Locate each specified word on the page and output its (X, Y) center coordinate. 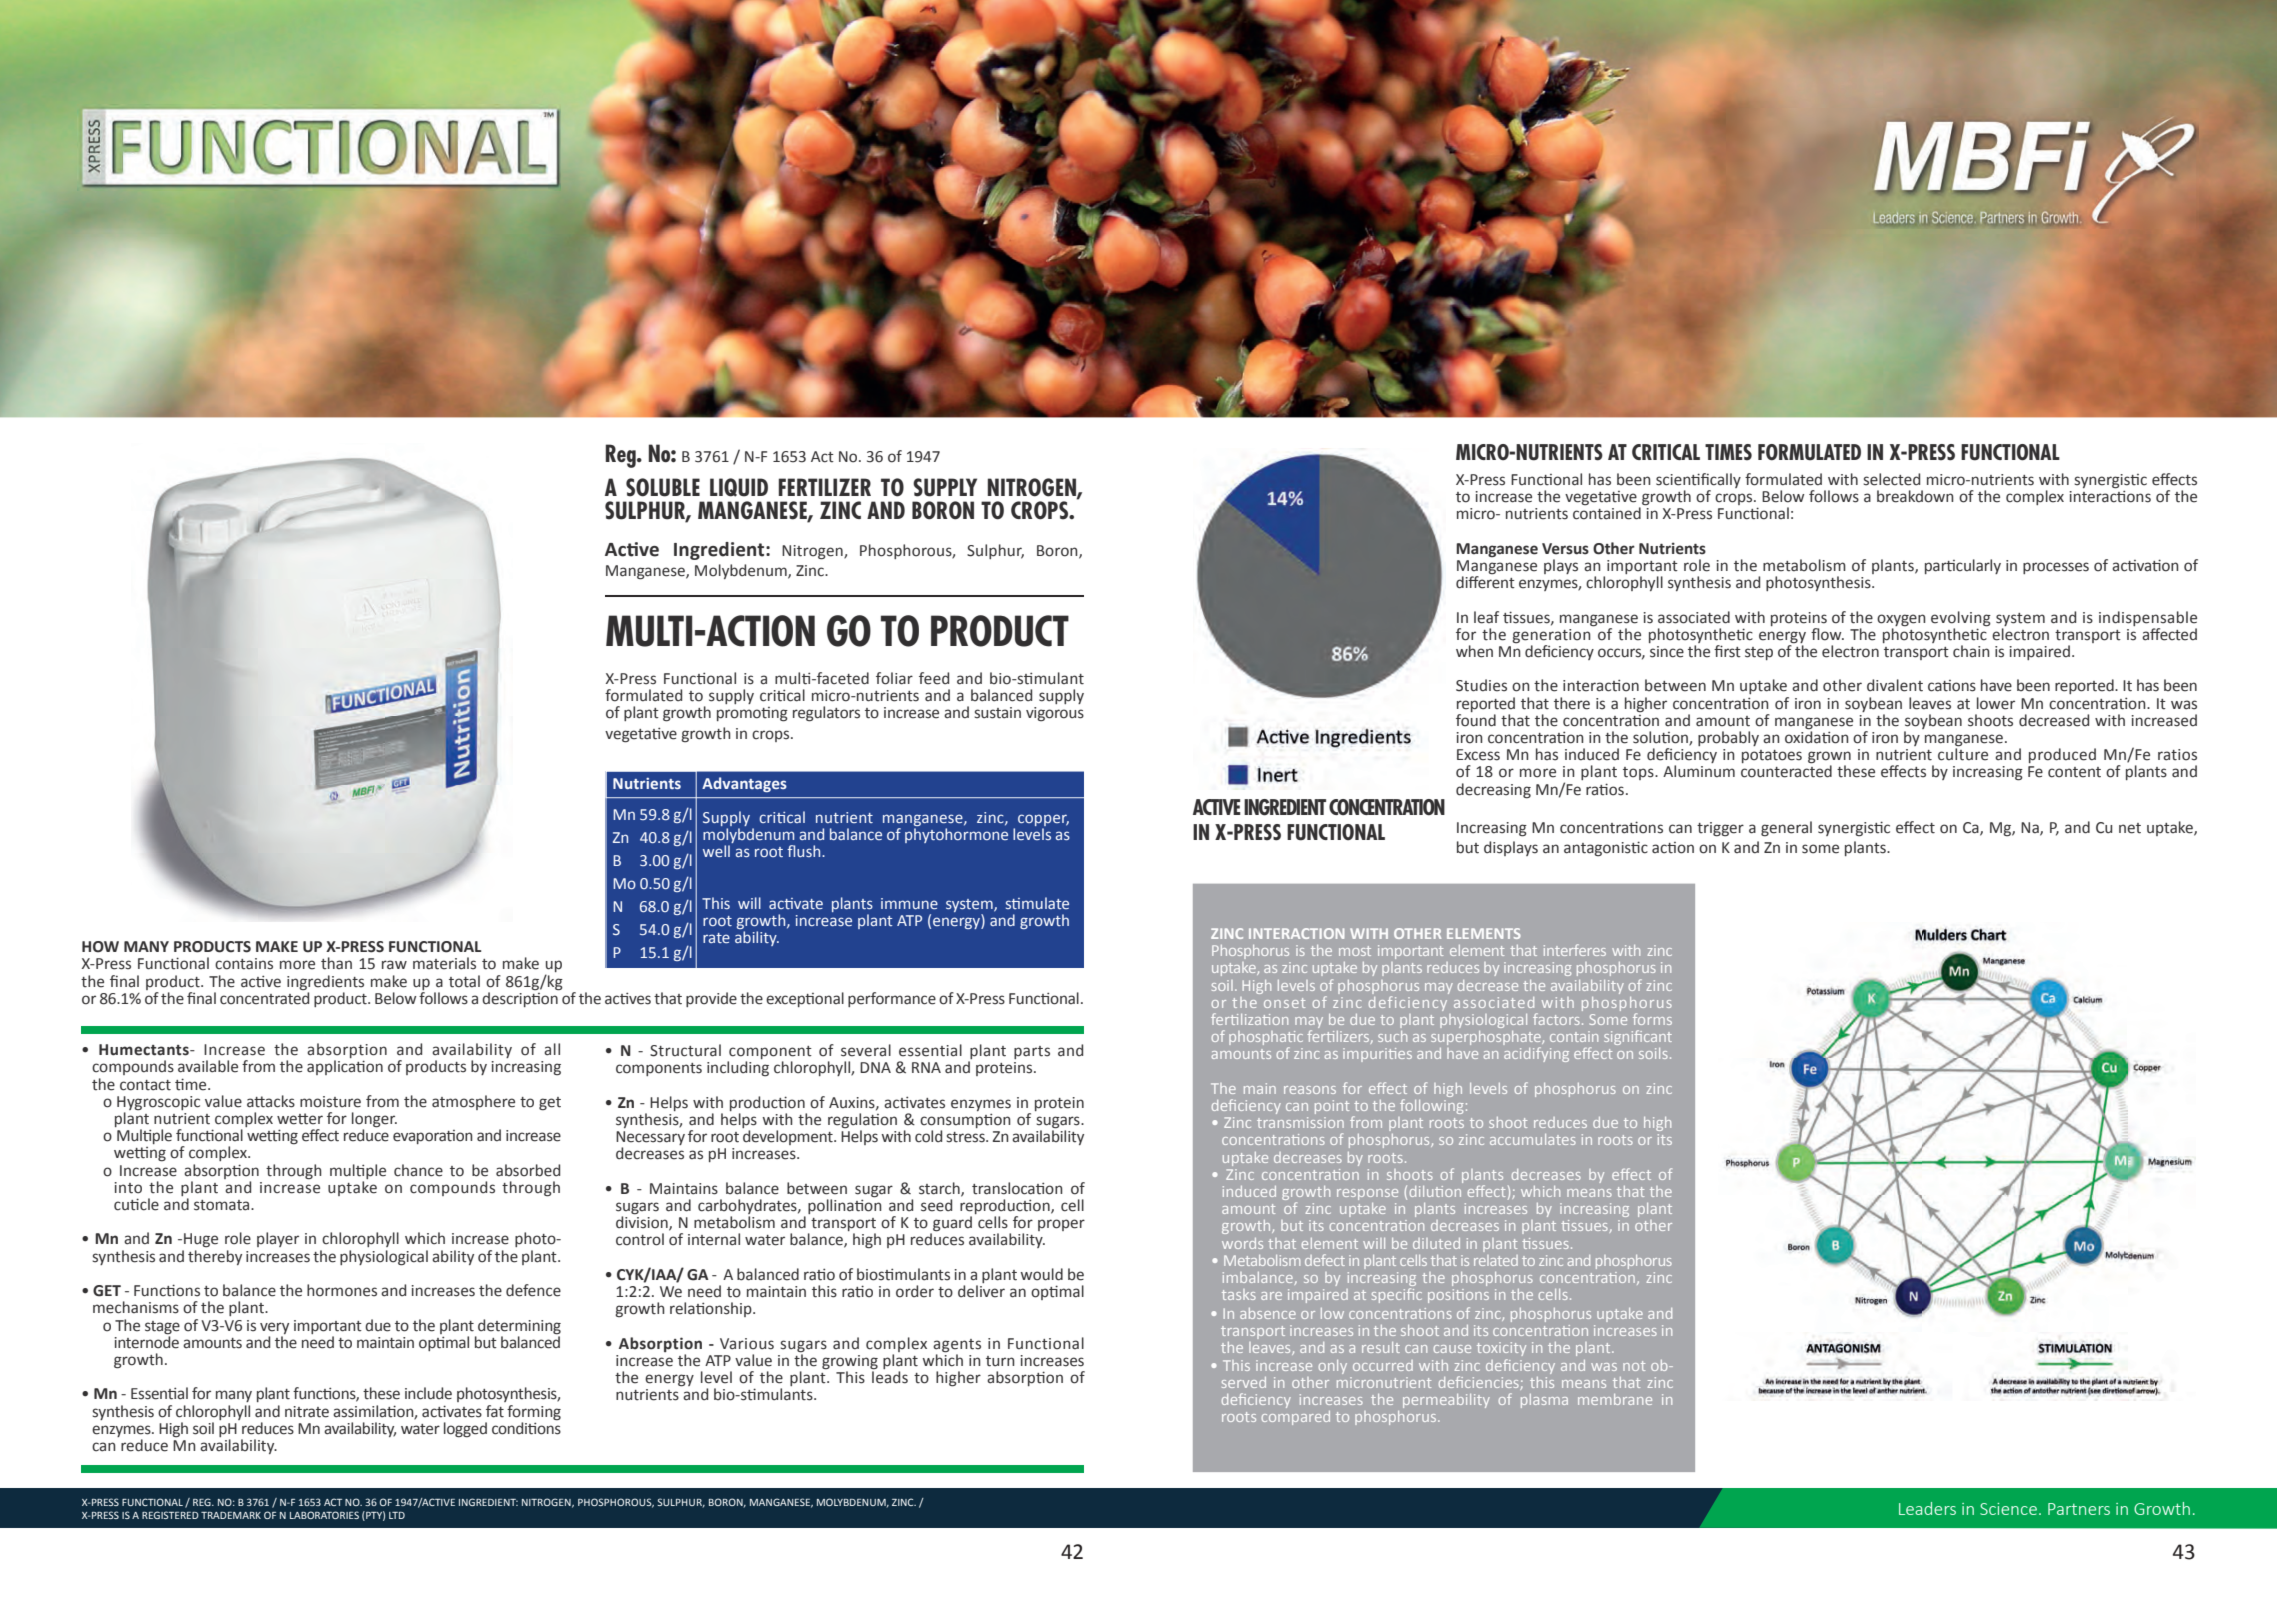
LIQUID (739, 487)
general (1786, 829)
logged (465, 1430)
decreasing (1493, 791)
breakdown (1915, 496)
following (1431, 1106)
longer (374, 1121)
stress (967, 1137)
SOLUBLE (663, 487)
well (716, 851)
